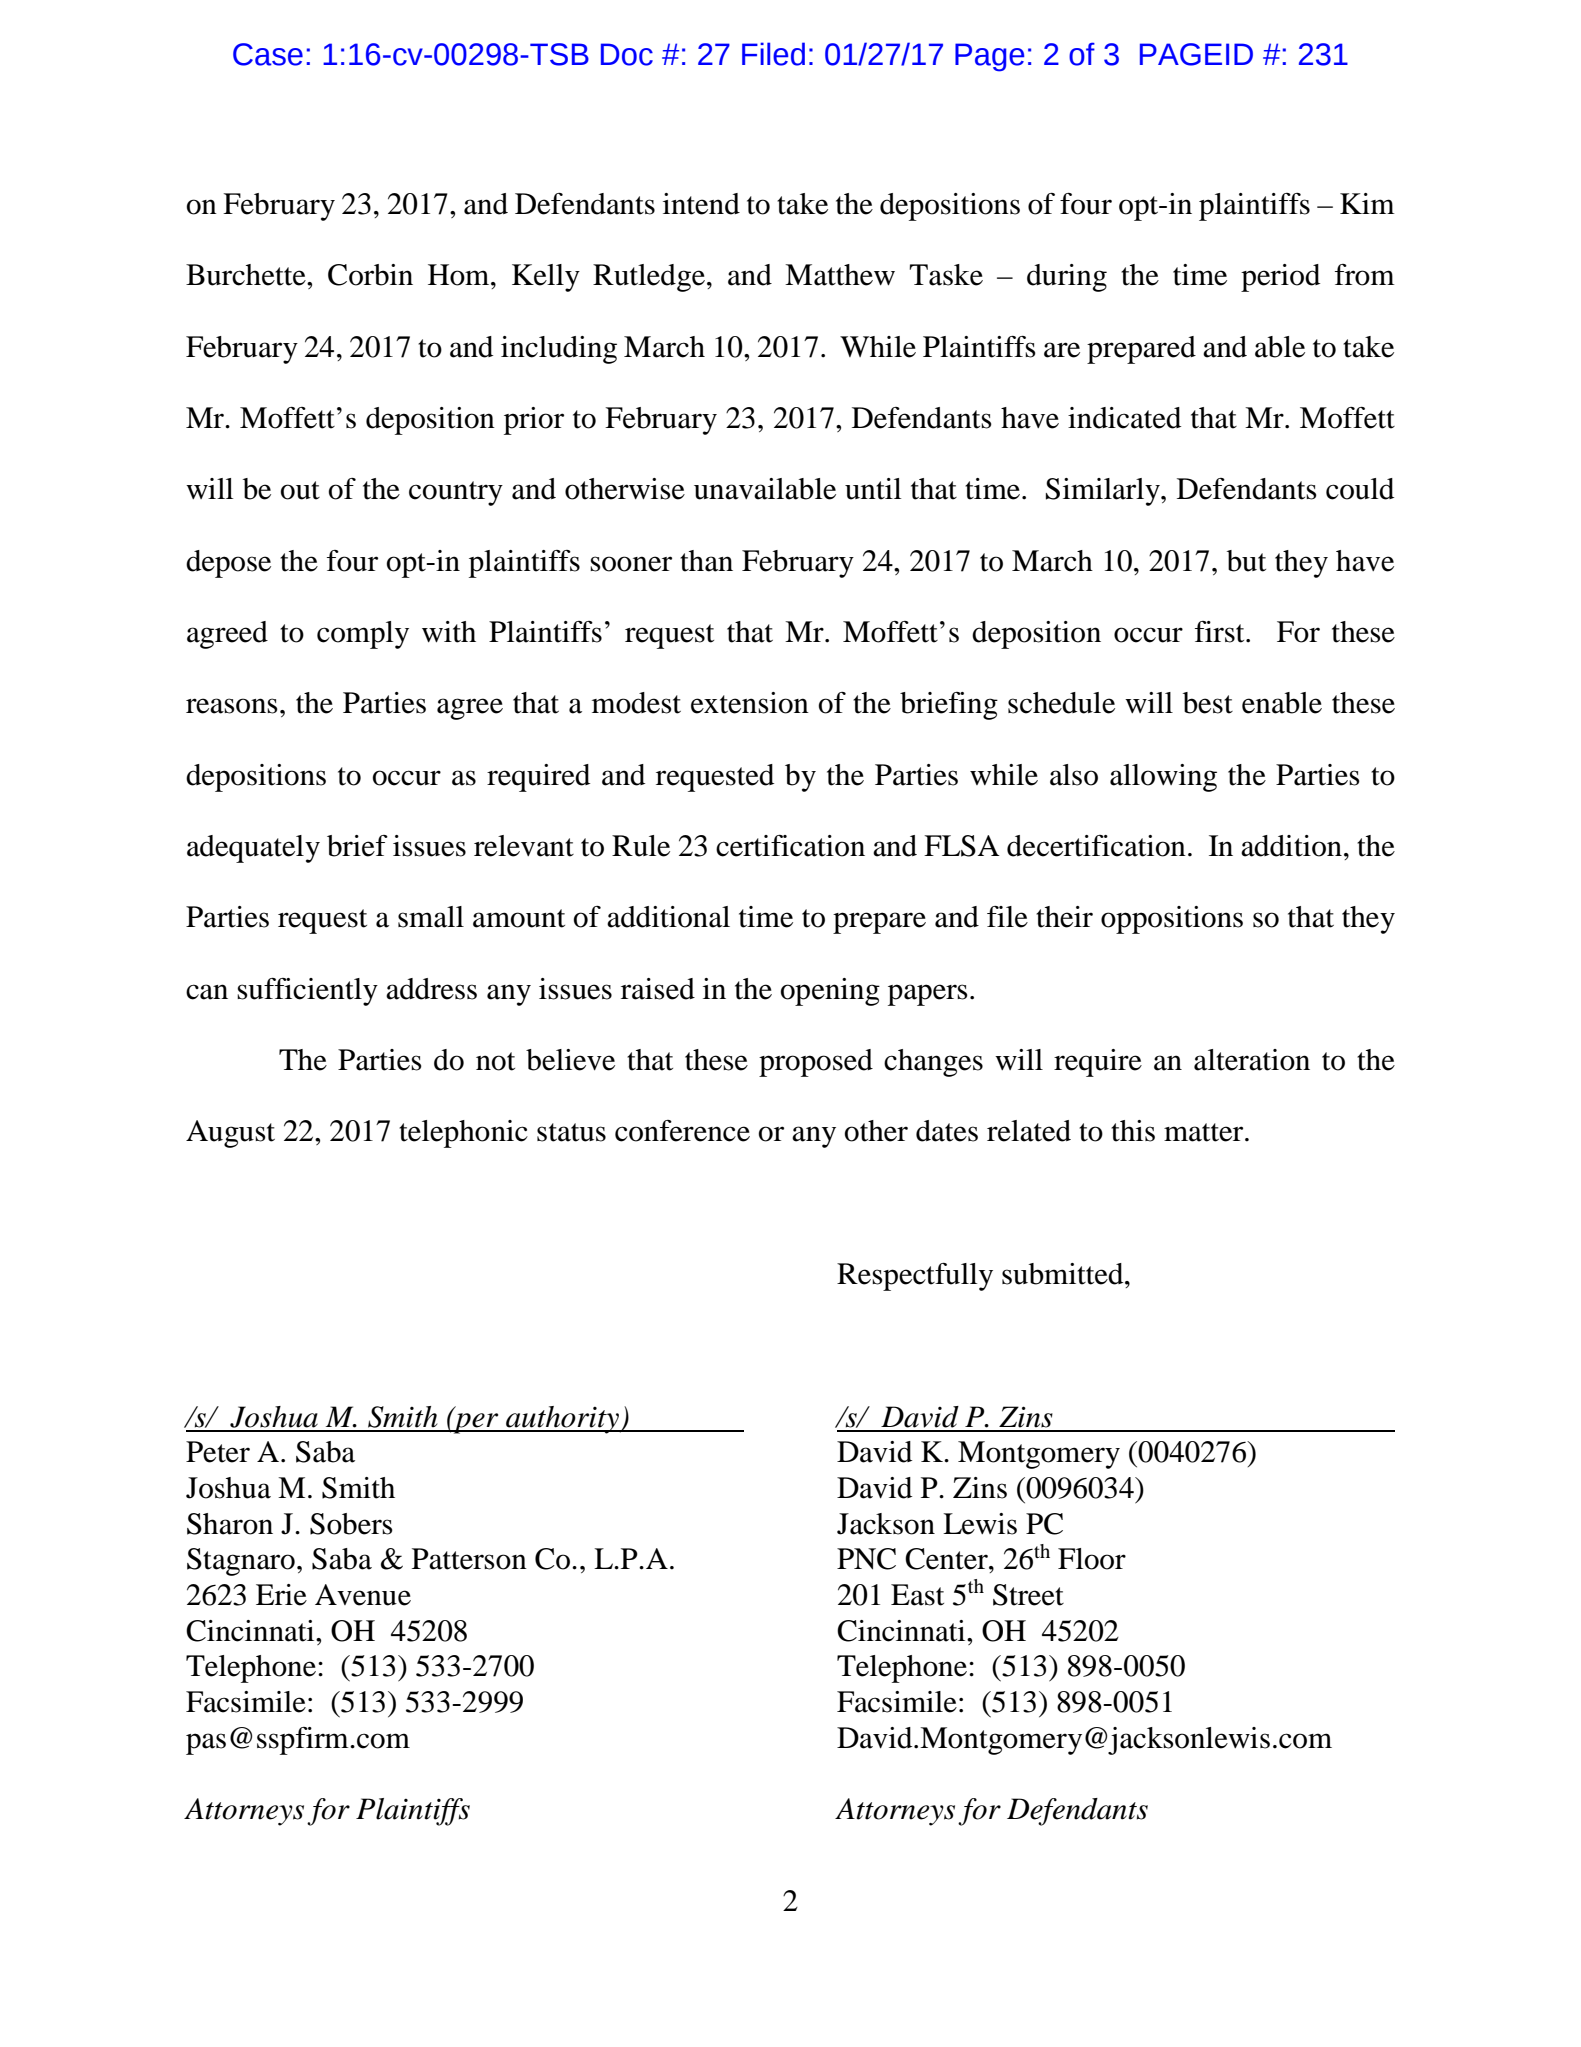  What do you see at coordinates (300, 490) in the screenshot?
I see `out` at bounding box center [300, 490].
